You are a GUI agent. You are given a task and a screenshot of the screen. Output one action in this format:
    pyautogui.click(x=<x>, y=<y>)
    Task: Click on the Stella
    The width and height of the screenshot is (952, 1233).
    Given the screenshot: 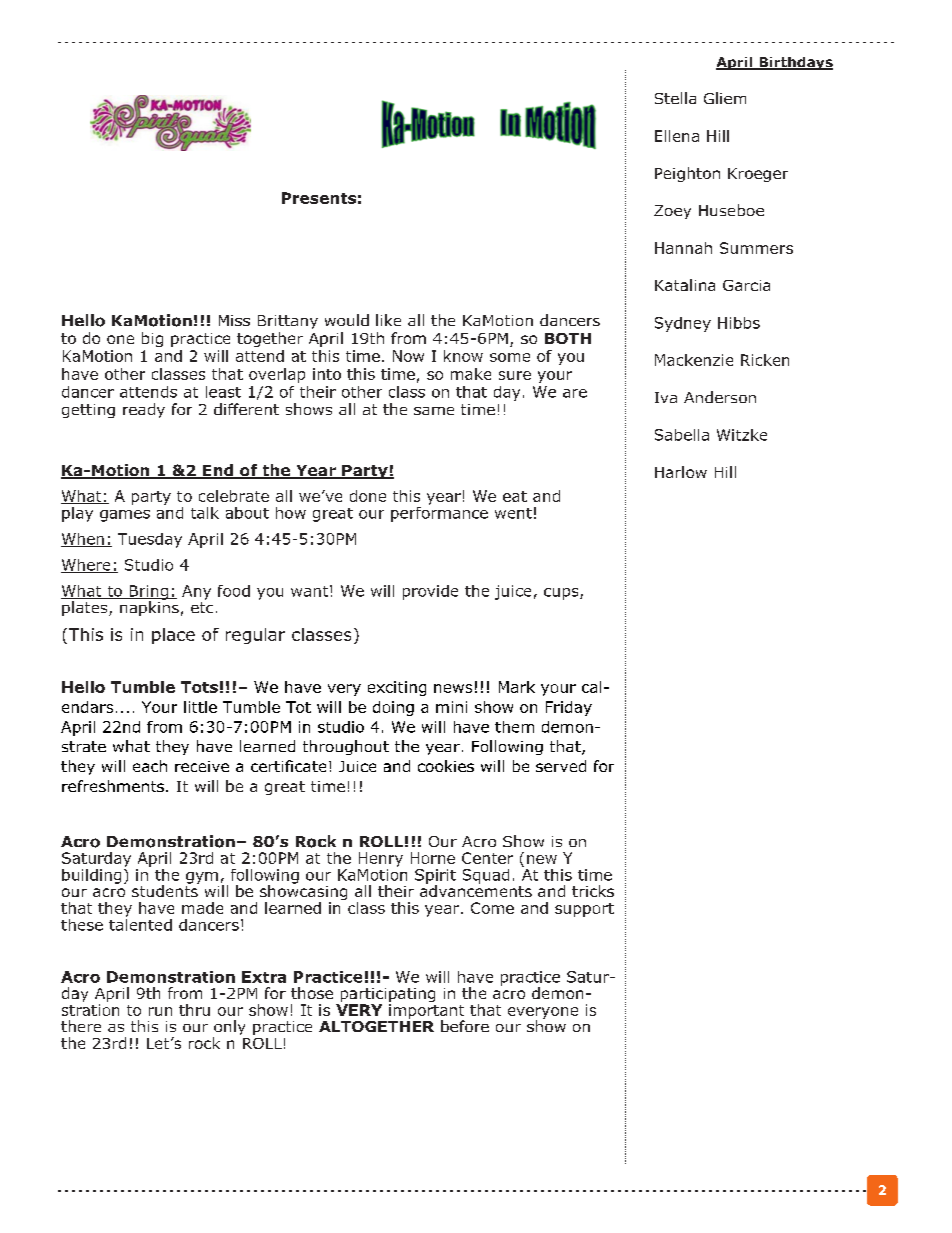 What is the action you would take?
    pyautogui.click(x=675, y=98)
